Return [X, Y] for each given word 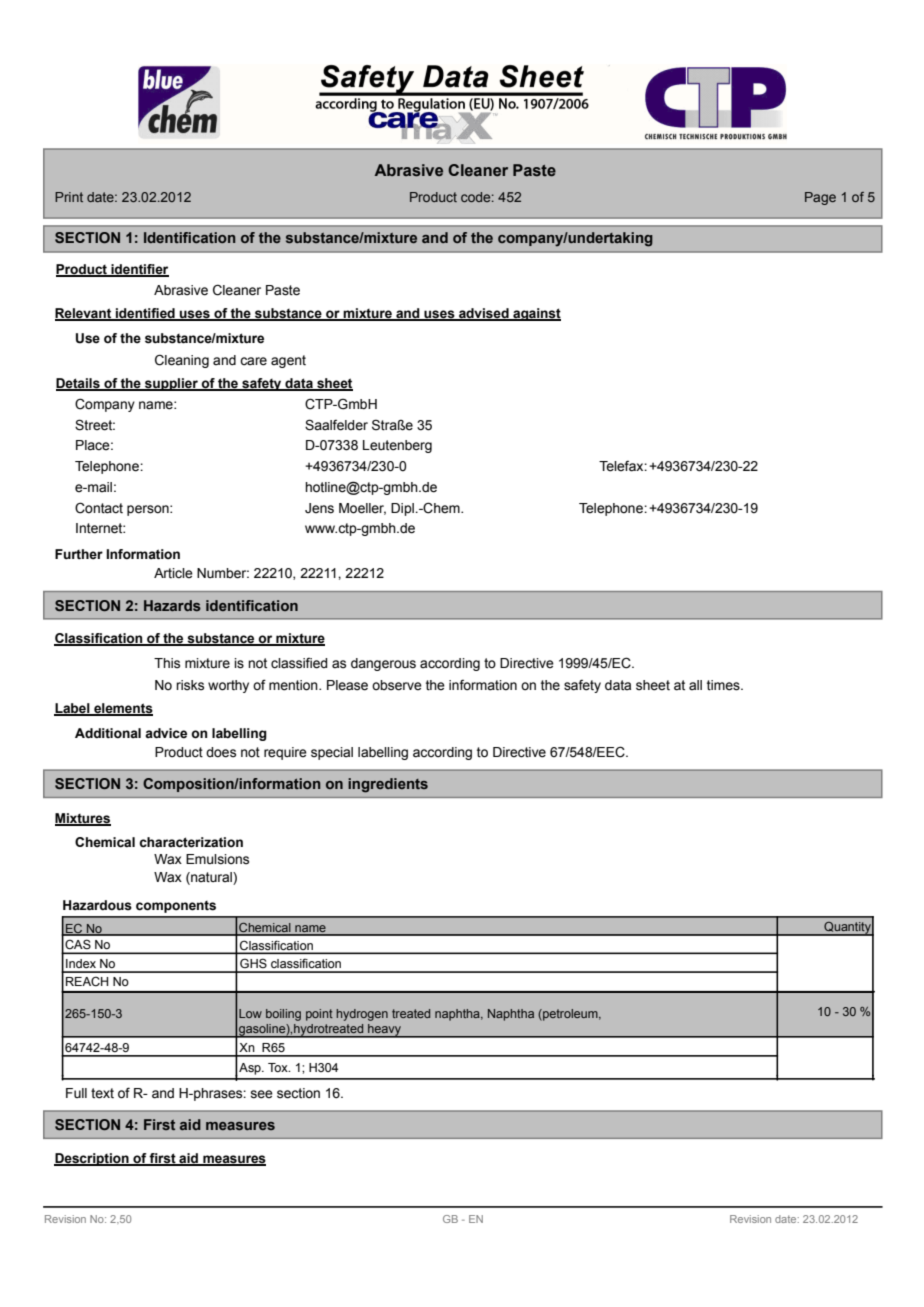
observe [397, 685]
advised [484, 314]
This [167, 663]
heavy [384, 1031]
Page [820, 198]
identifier [139, 270]
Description [92, 1159]
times [724, 685]
